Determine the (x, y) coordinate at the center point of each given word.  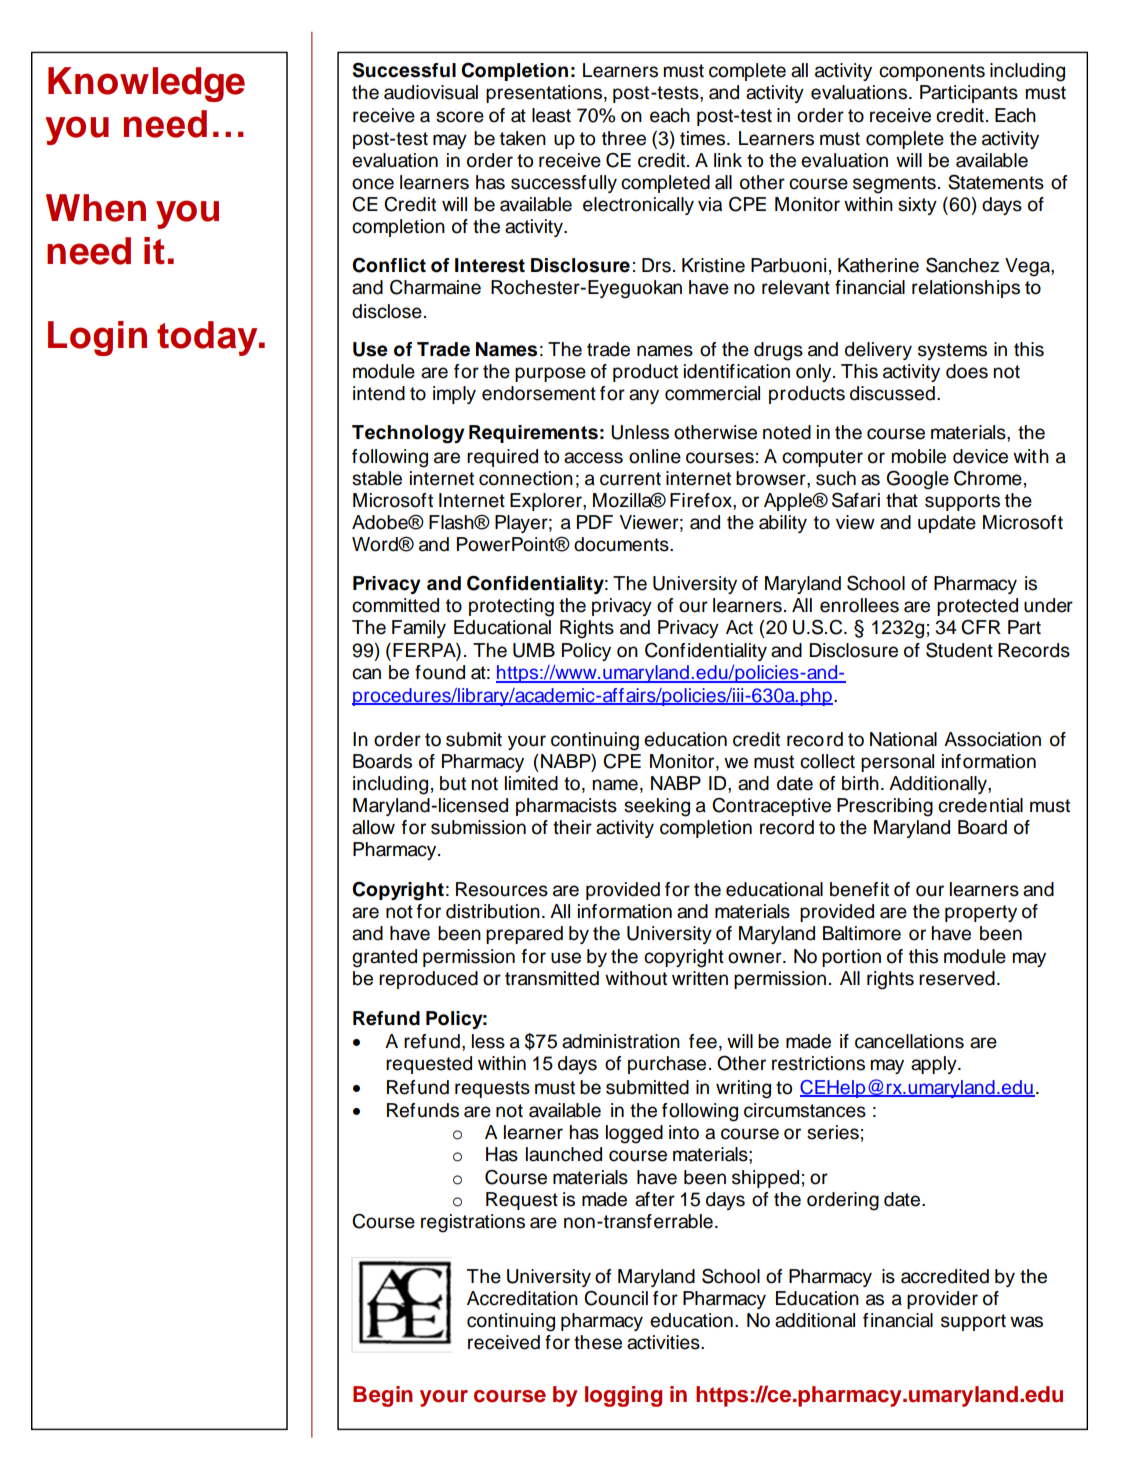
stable (377, 478)
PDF (595, 522)
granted (384, 958)
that (902, 500)
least (551, 115)
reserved (957, 978)
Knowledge (146, 84)
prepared (524, 935)
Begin (383, 1396)
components (932, 72)
